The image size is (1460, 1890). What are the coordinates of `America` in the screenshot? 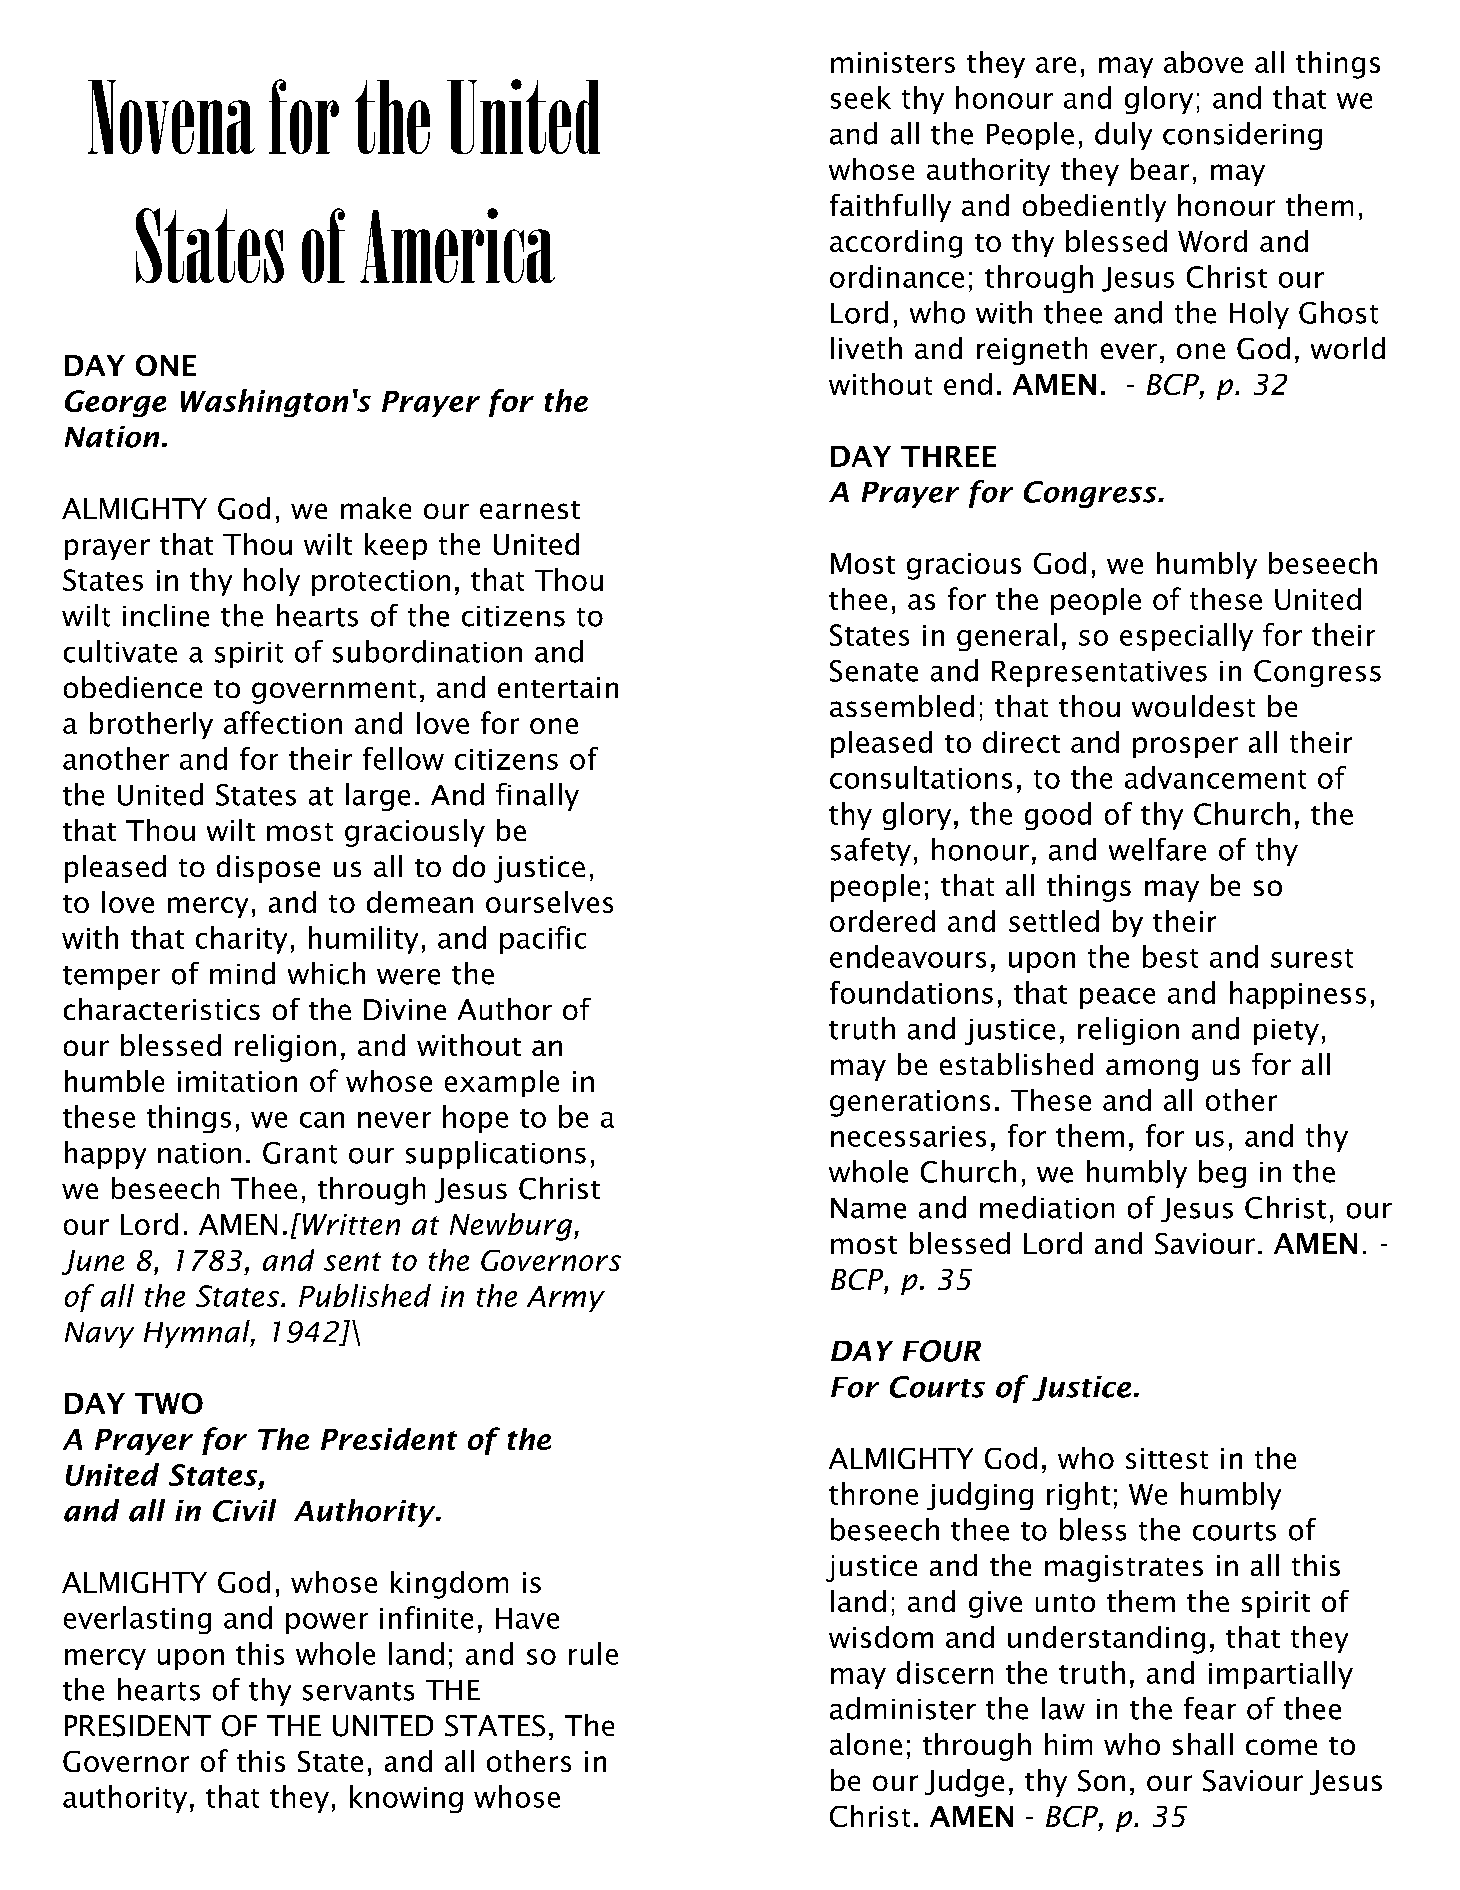 It's located at (457, 245).
